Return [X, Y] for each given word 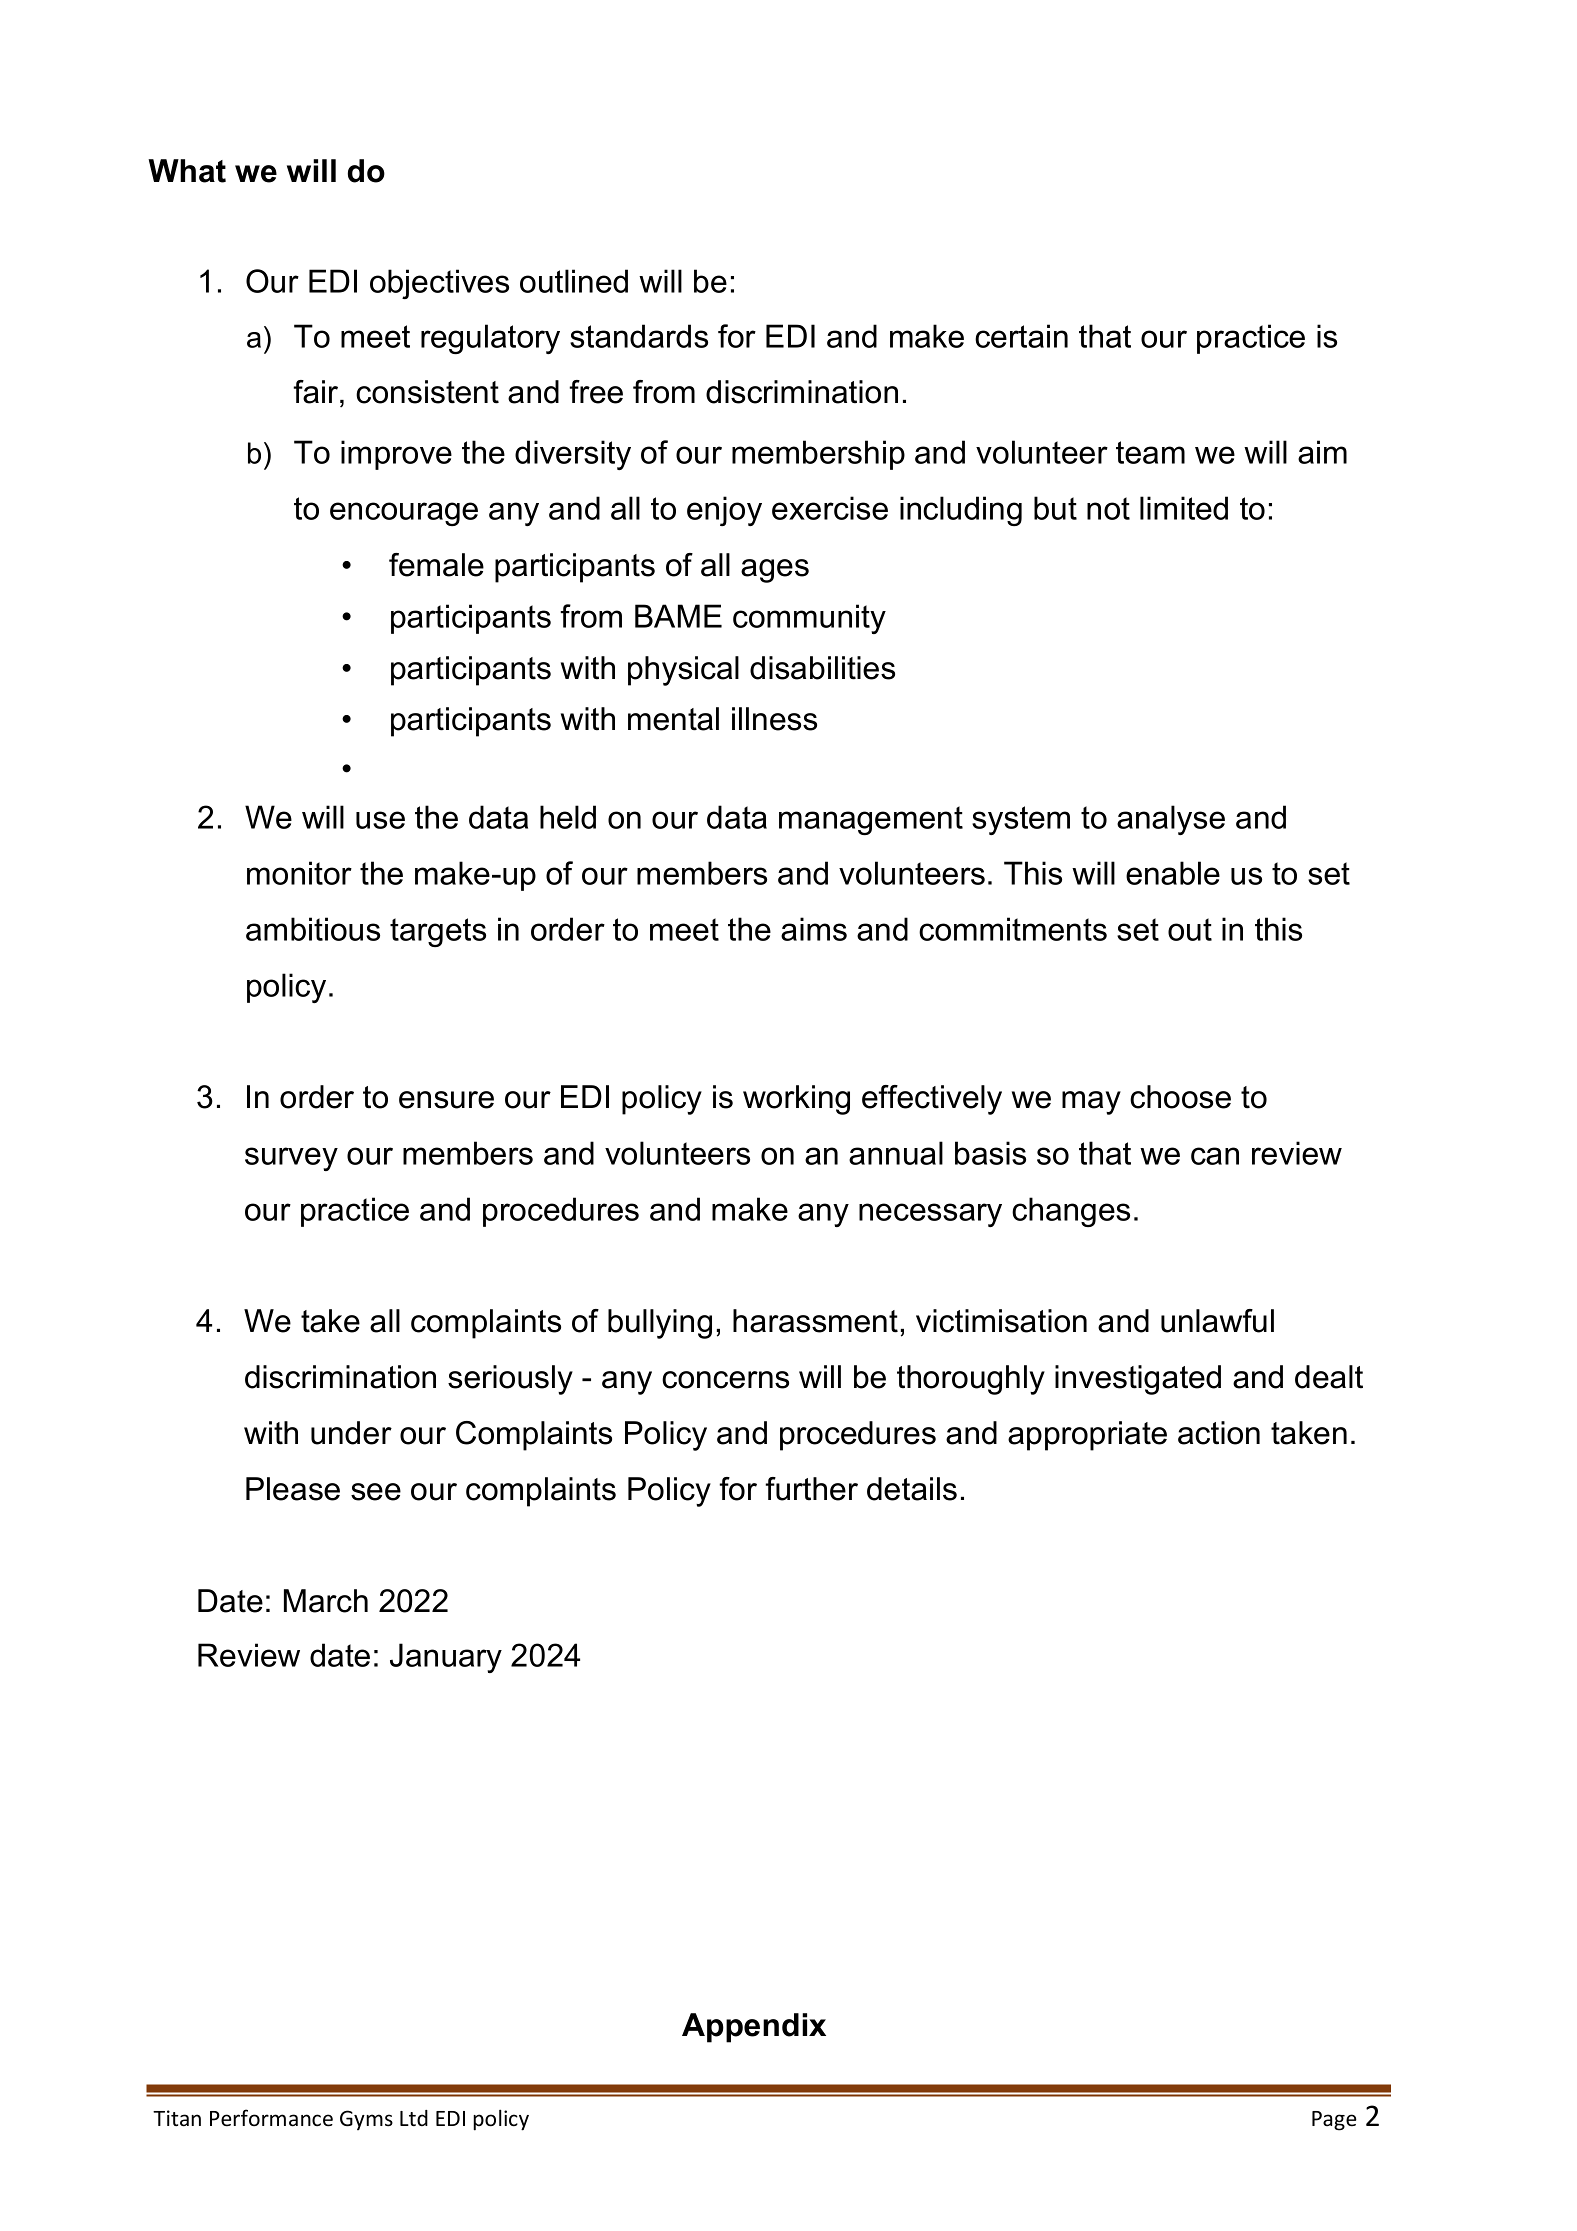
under [351, 1433]
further [811, 1489]
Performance [271, 2118]
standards [639, 336]
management [871, 820]
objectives [439, 284]
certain [1021, 336]
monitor [299, 873]
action [1219, 1433]
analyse [1171, 820]
